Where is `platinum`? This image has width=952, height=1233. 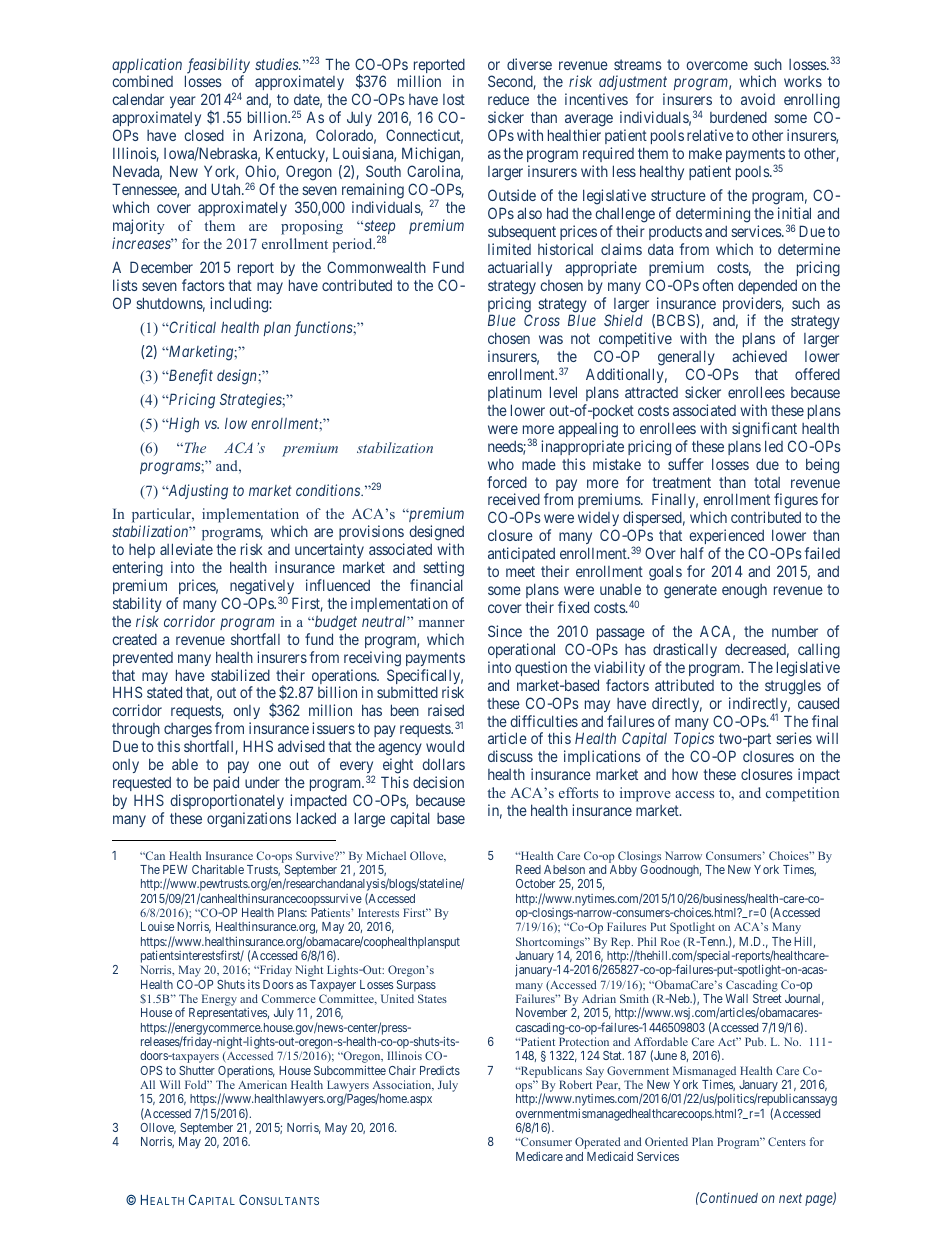 platinum is located at coordinates (514, 393).
